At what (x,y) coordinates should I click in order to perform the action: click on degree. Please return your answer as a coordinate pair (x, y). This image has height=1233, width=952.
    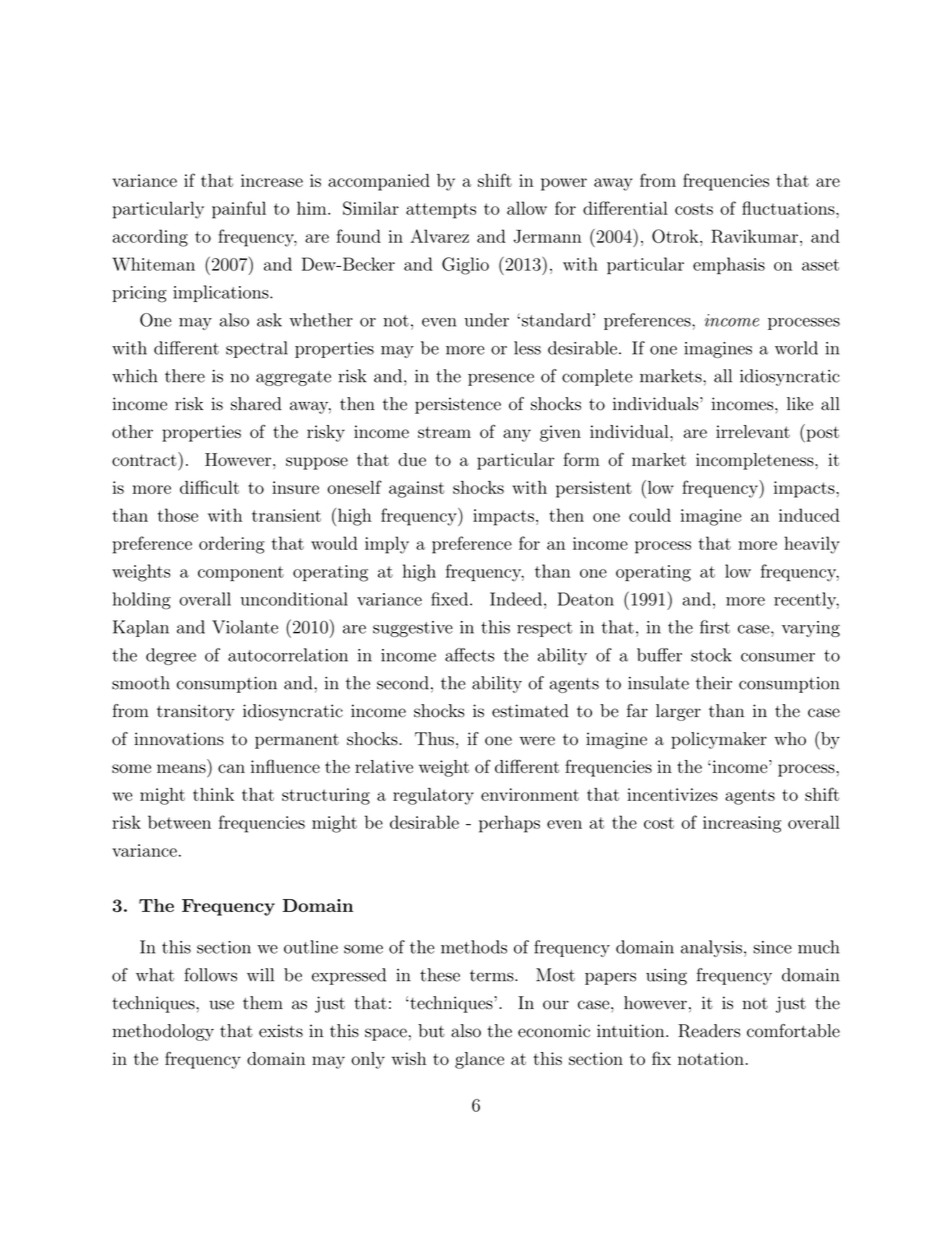
    Looking at the image, I should click on (171, 656).
